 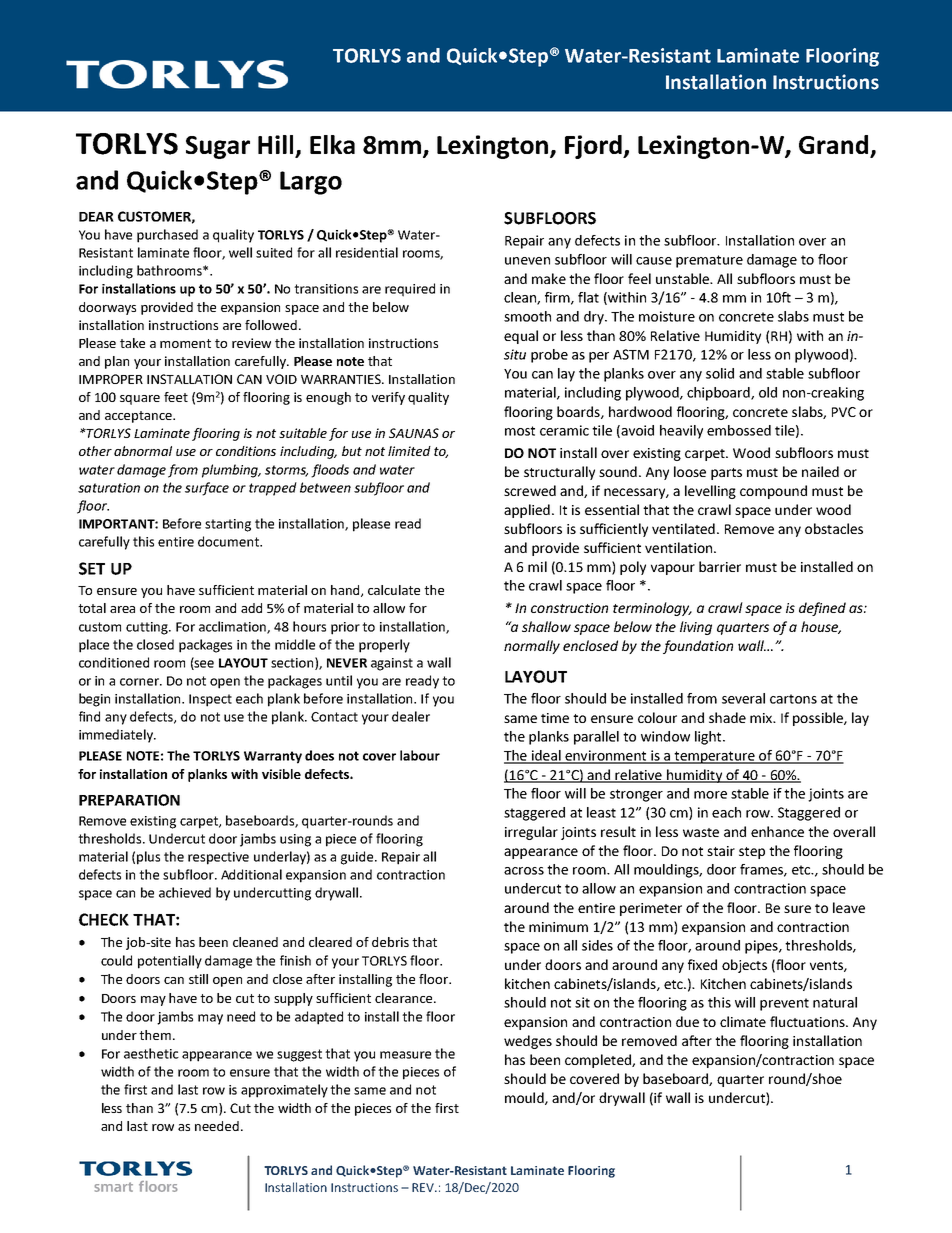 What do you see at coordinates (777, 831) in the page?
I see `enhance` at bounding box center [777, 831].
